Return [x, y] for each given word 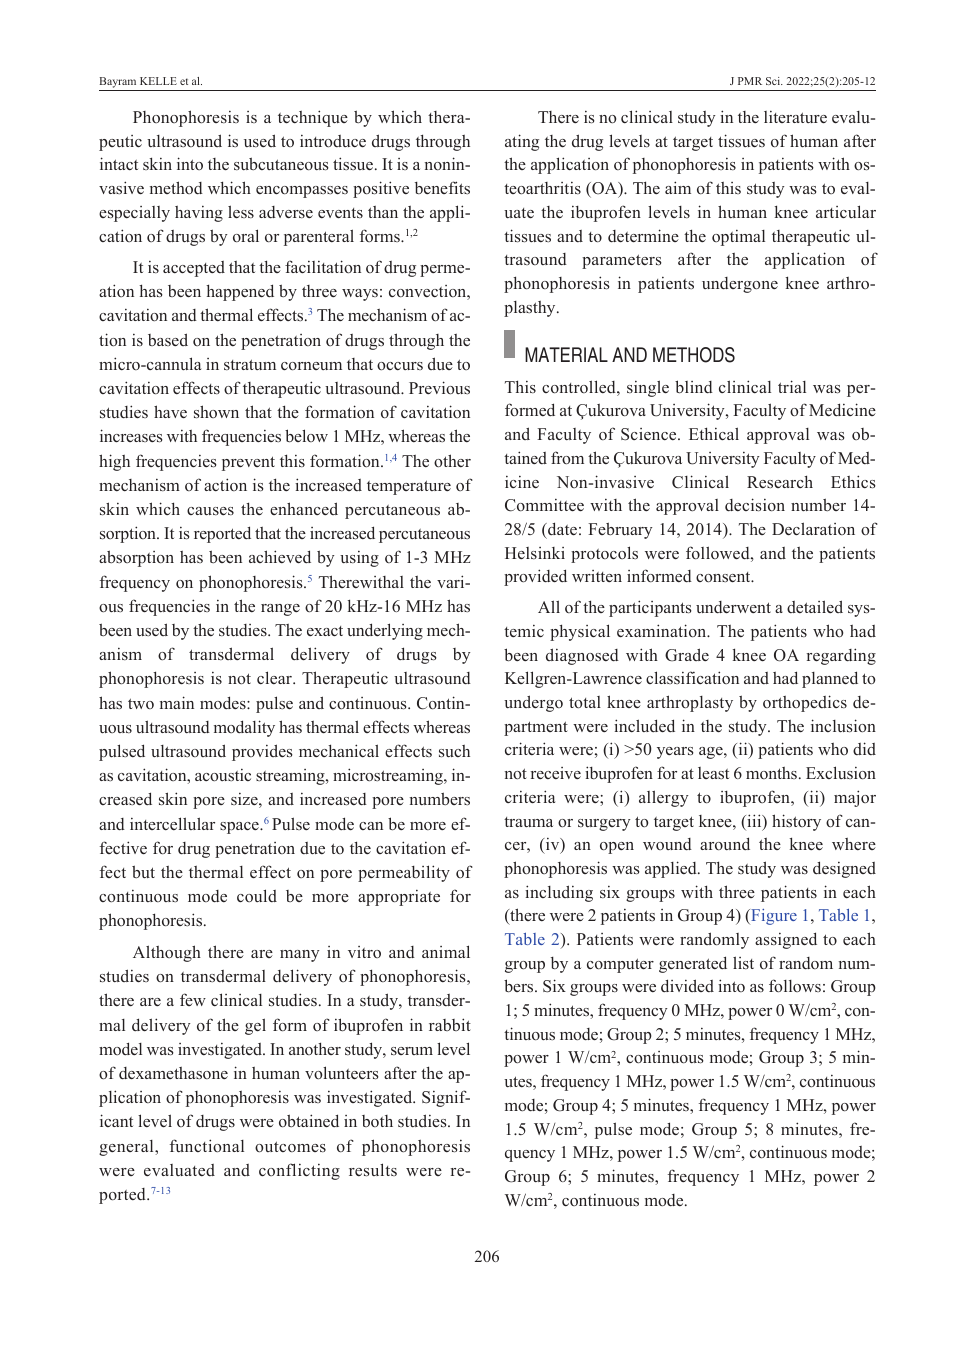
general [127, 1148]
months [771, 773]
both [377, 1121]
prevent [248, 463]
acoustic [223, 775]
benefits [442, 187]
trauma [528, 822]
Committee [544, 505]
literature [795, 117]
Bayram [119, 84]
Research [780, 481]
